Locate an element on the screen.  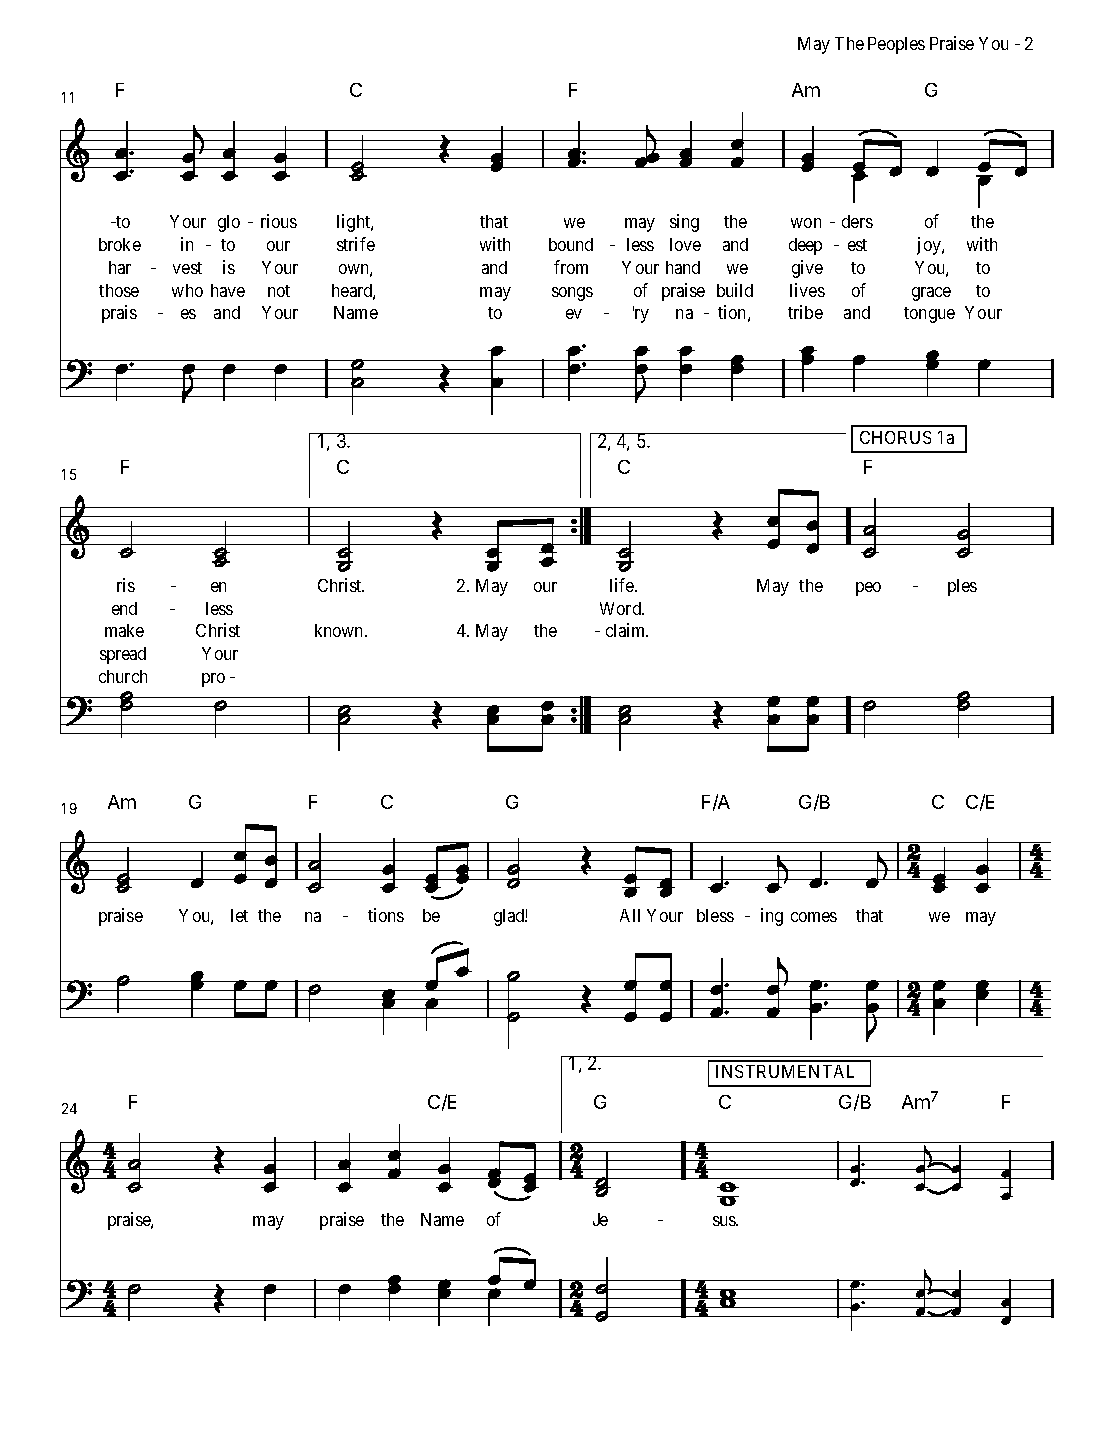
bound is located at coordinates (571, 244).
